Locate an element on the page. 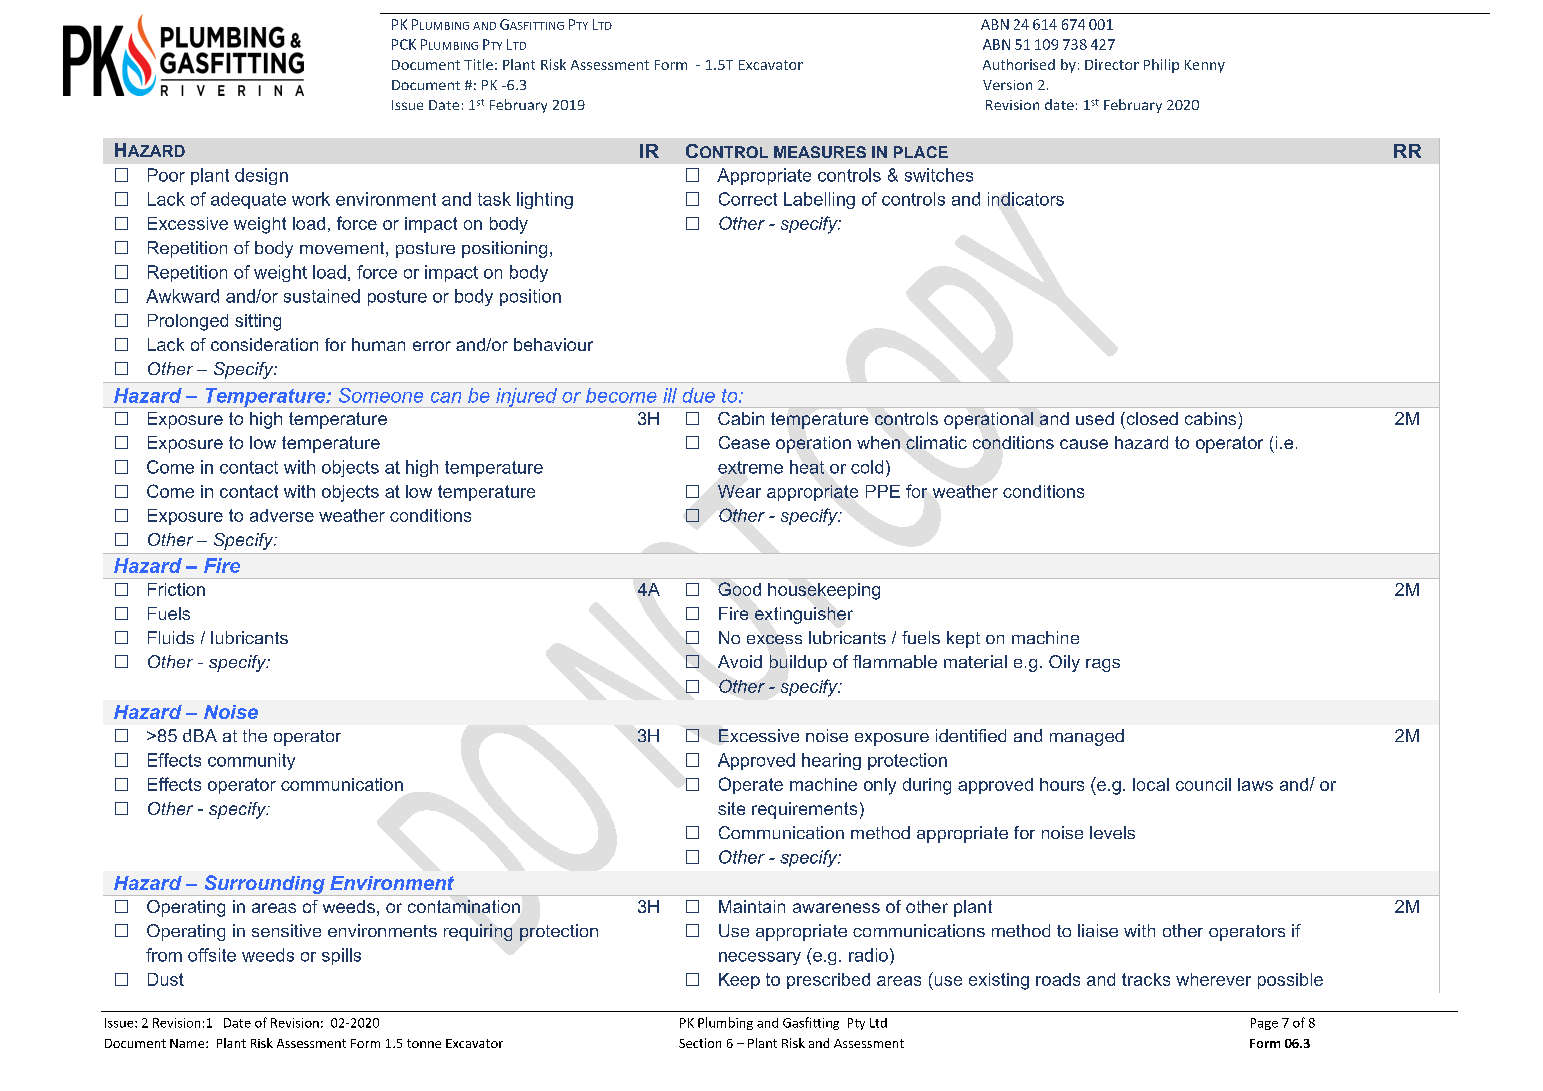 This page has height=1091, width=1543. tracks is located at coordinates (1146, 979).
